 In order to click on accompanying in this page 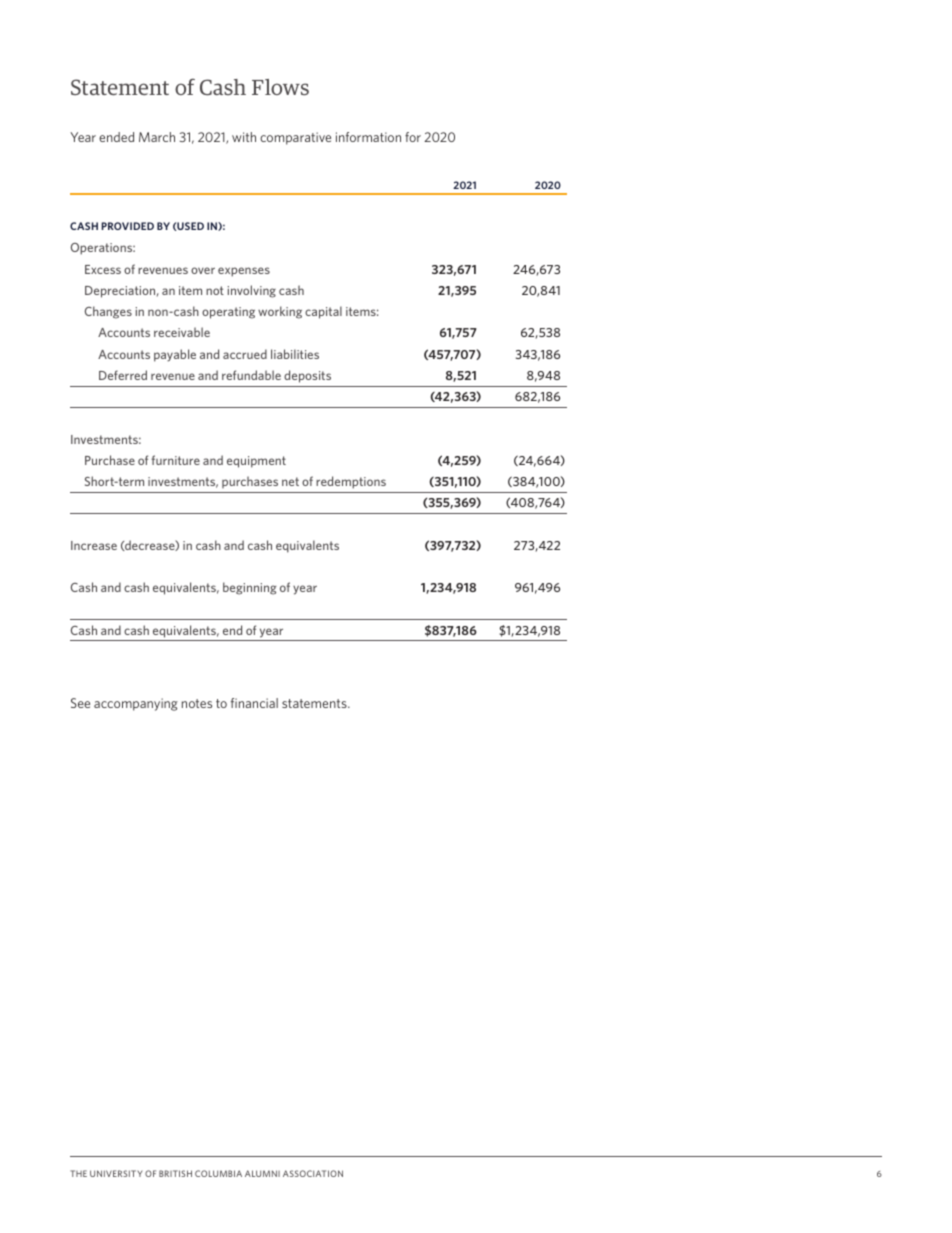, I will do `click(136, 704)`.
